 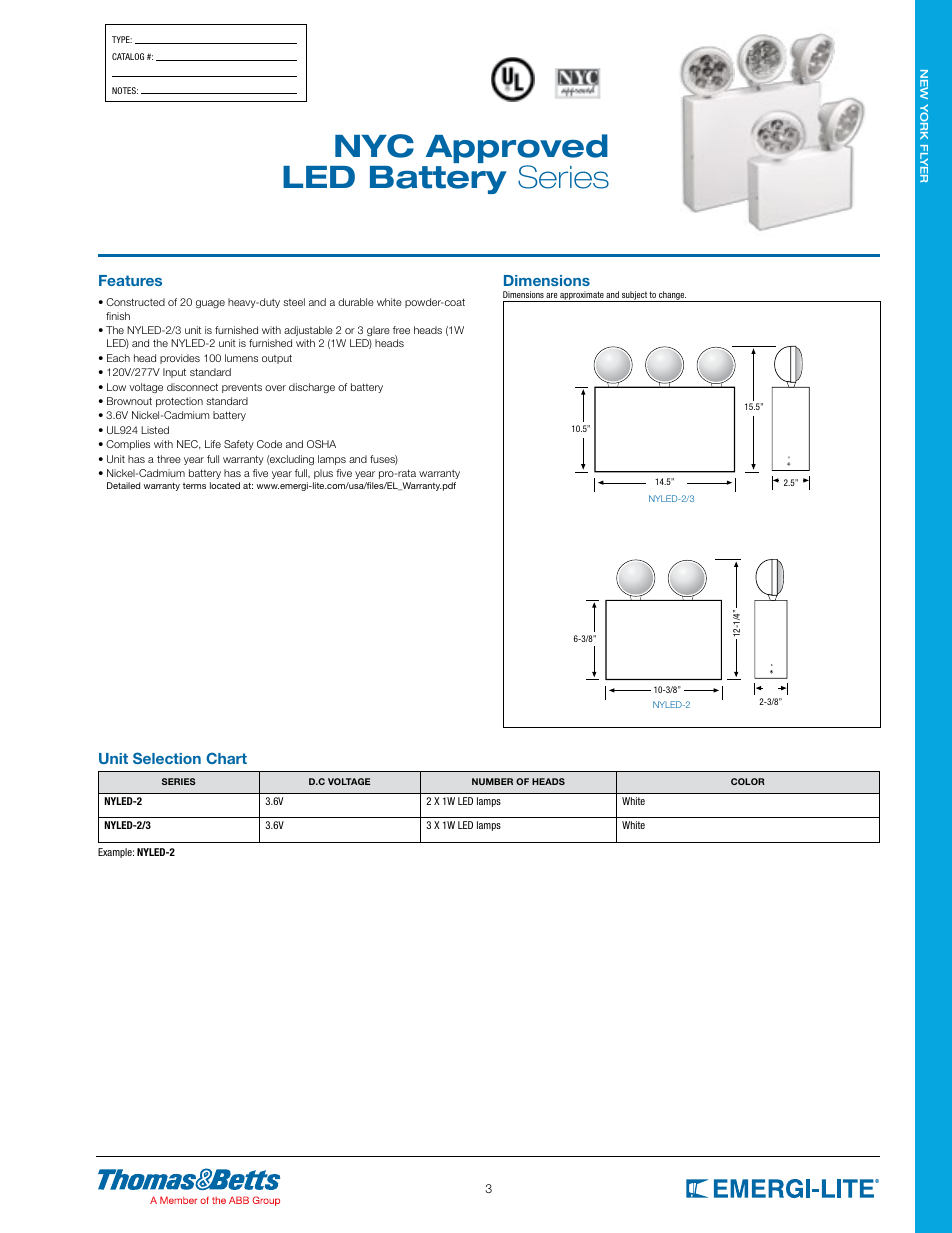 I want to click on Selection, so click(x=167, y=758).
